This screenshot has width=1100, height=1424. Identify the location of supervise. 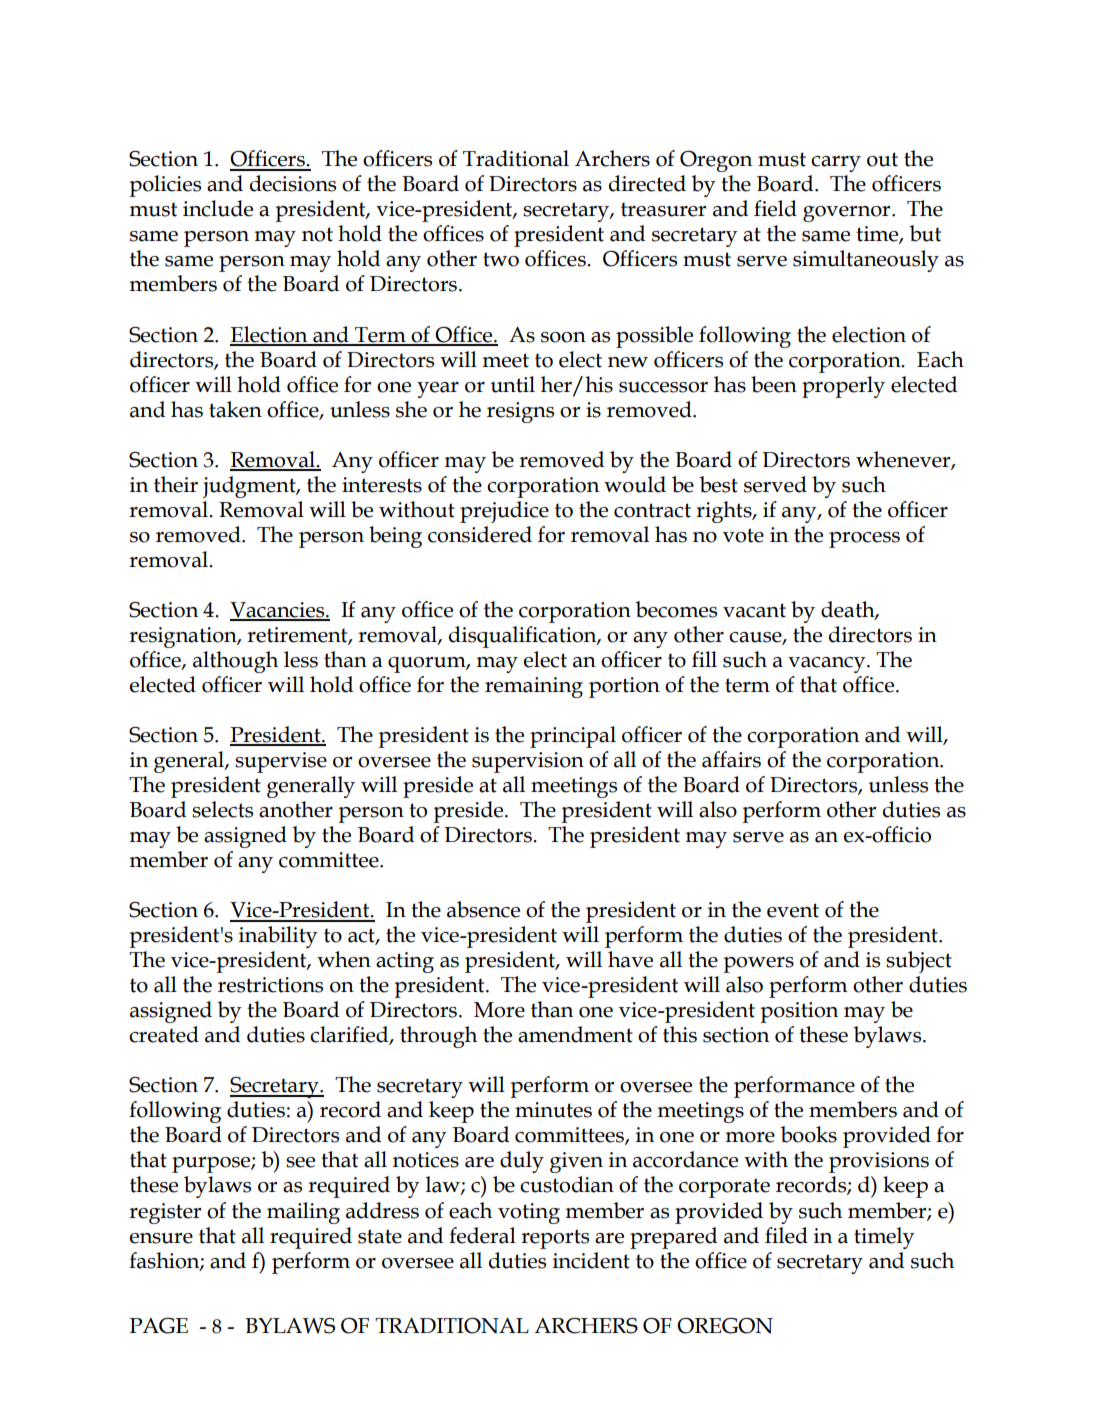
(281, 762).
